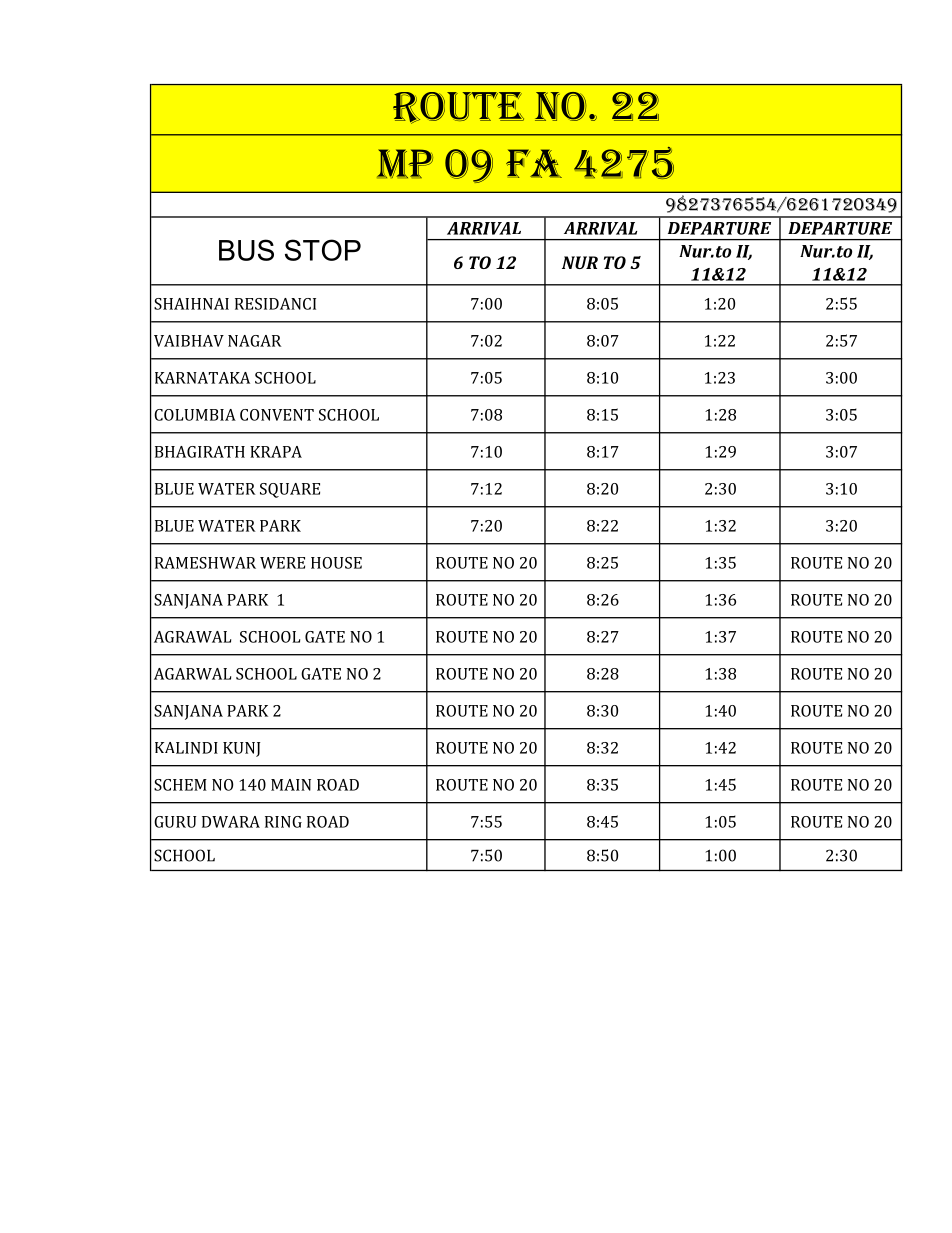 The image size is (952, 1233). Describe the element at coordinates (282, 563) in the screenshot. I see `WERE` at that location.
